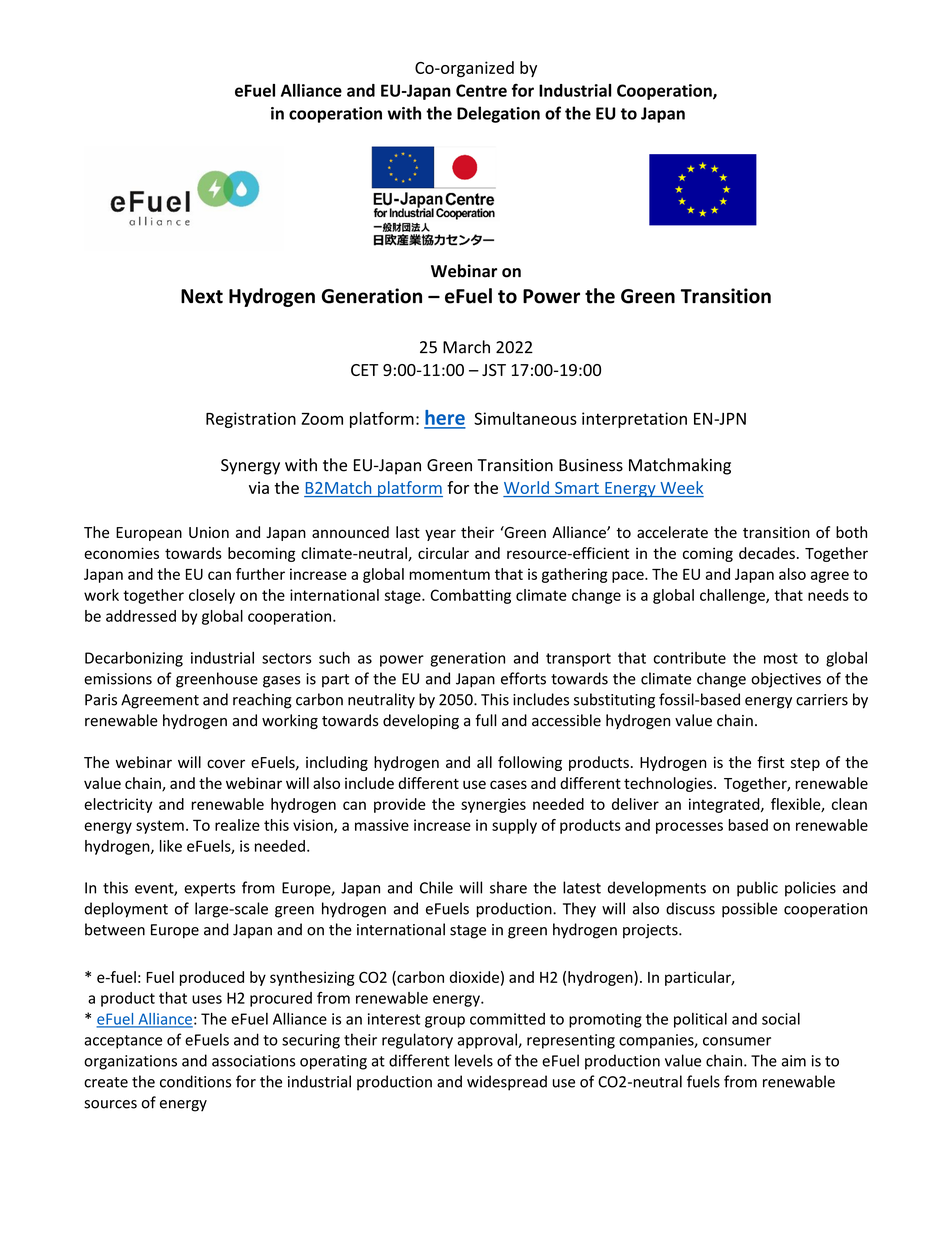 This screenshot has width=952, height=1233. I want to click on Centre, so click(481, 90).
